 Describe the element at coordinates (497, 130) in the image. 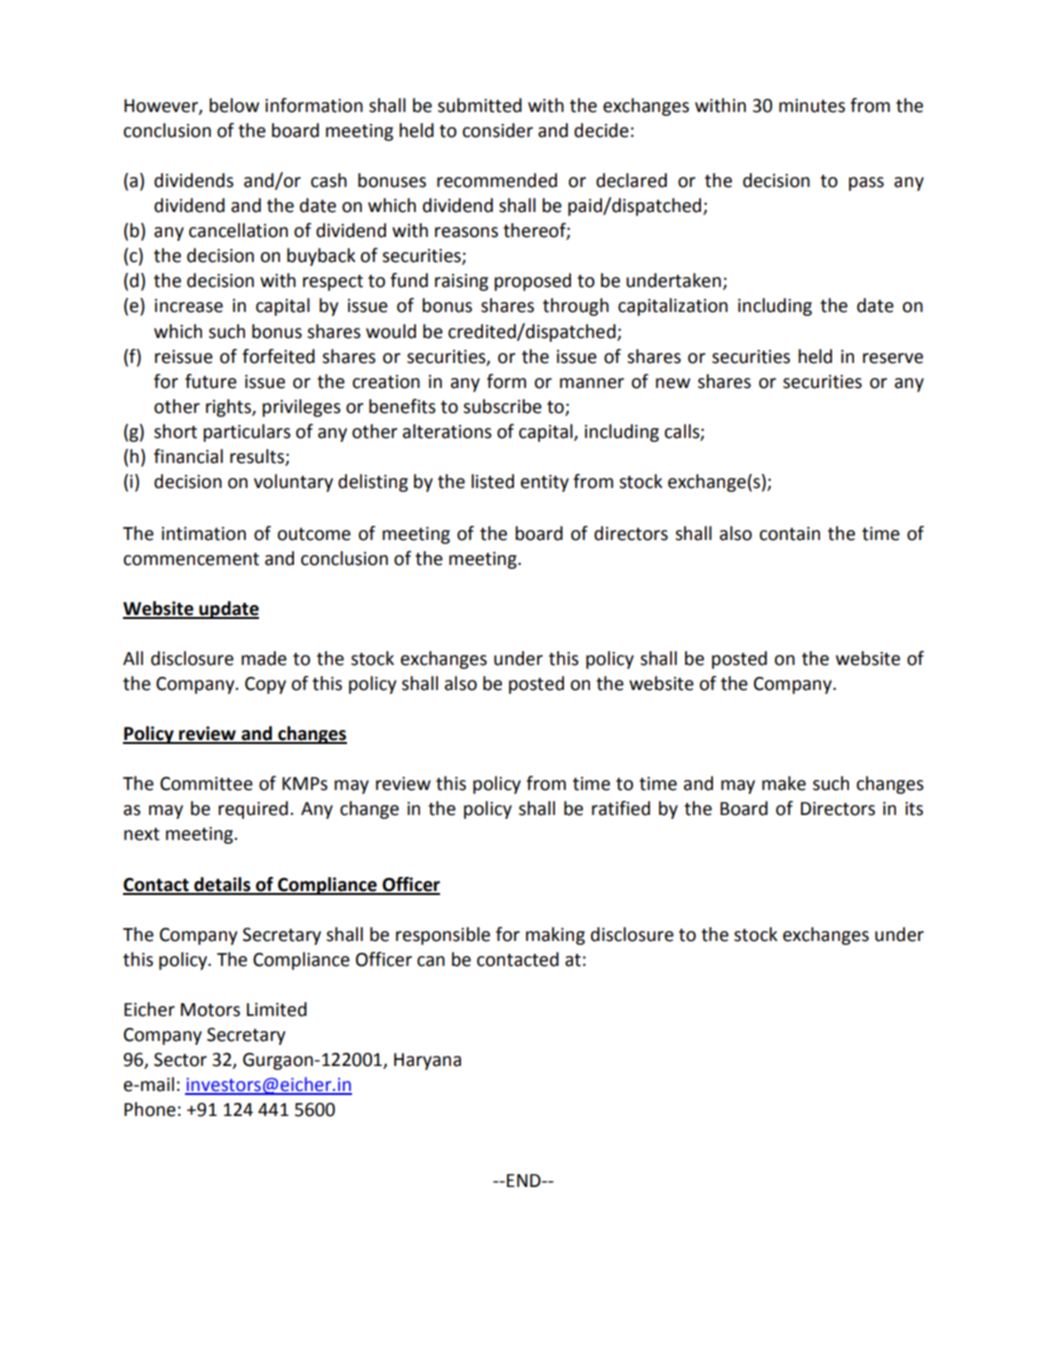

I see `consider` at that location.
